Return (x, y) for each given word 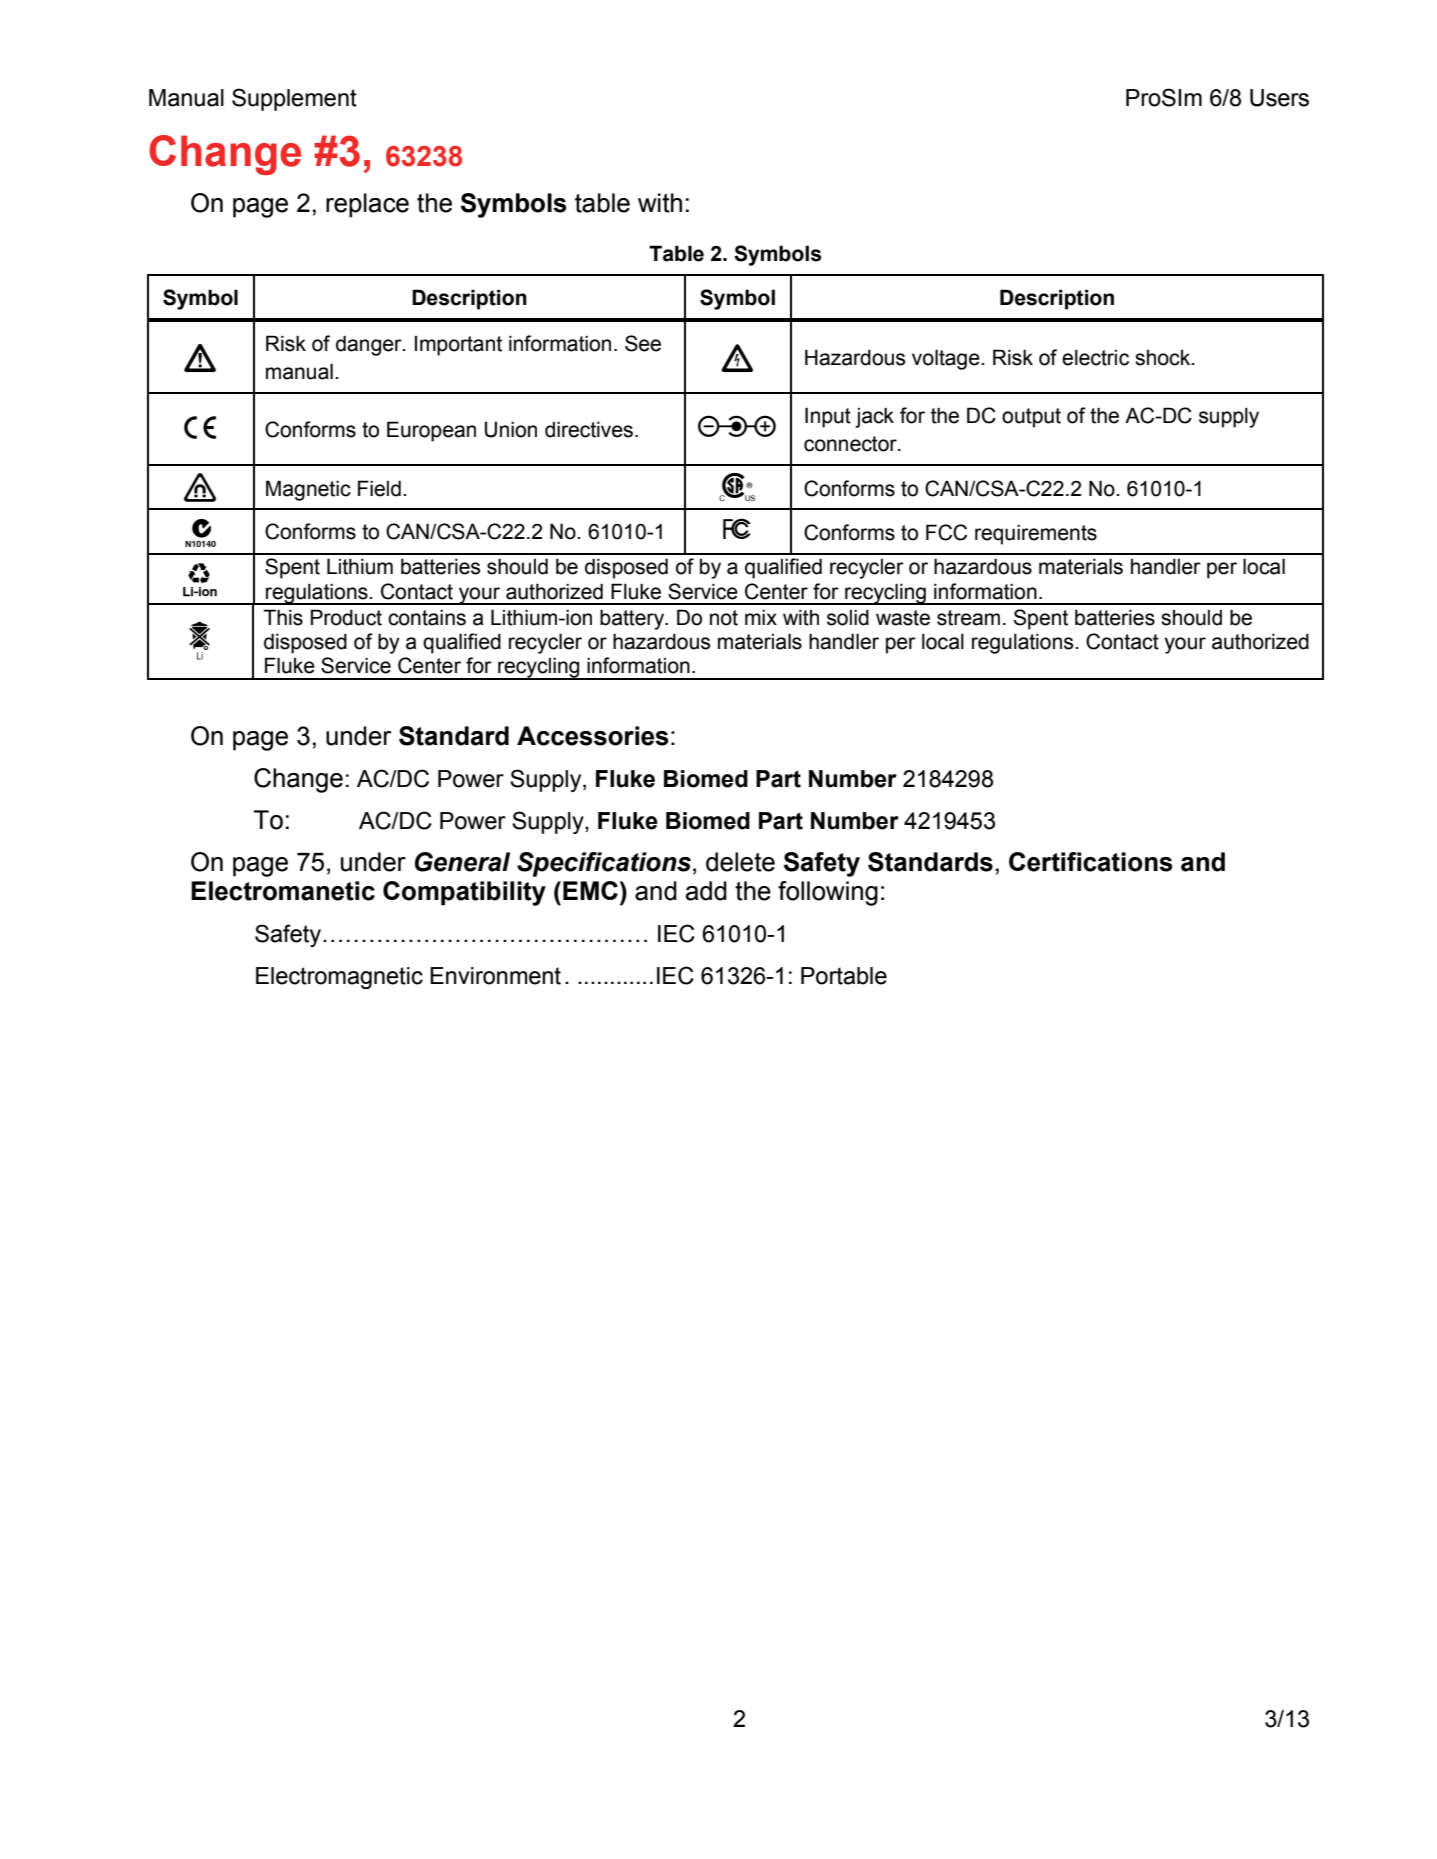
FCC (946, 532)
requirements (1036, 534)
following (828, 893)
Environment (495, 976)
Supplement (294, 99)
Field (379, 488)
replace (367, 205)
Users (1279, 98)
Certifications (1090, 862)
